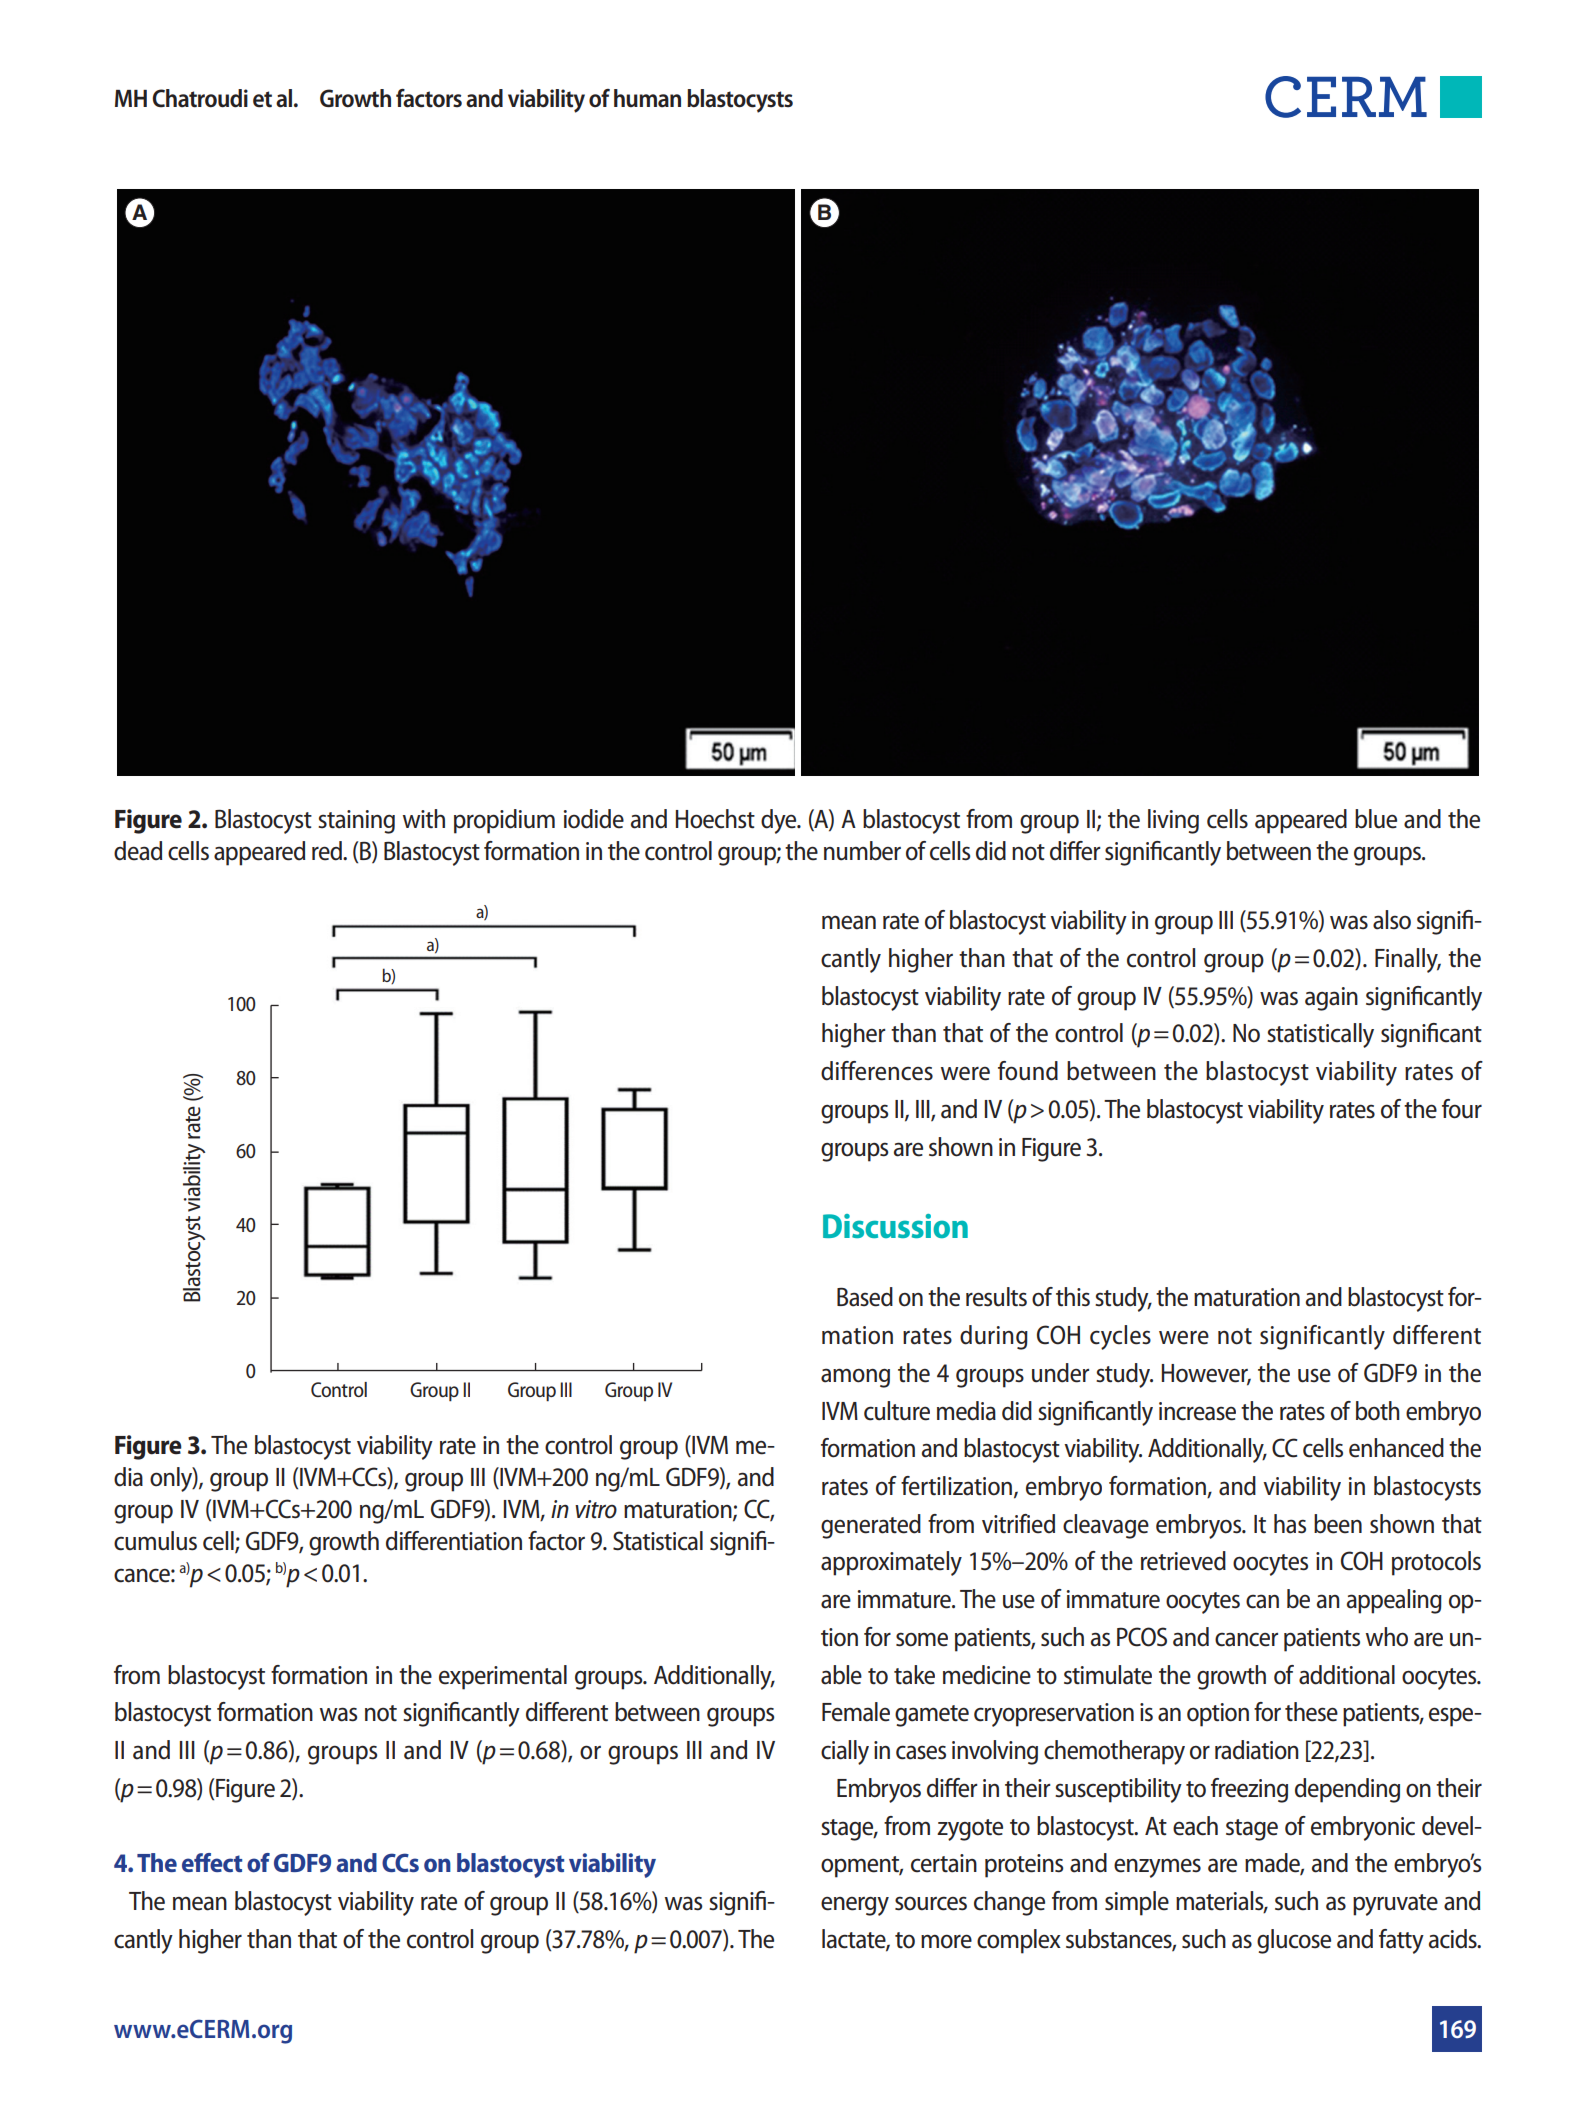 The image size is (1596, 2128). I want to click on human, so click(647, 98).
